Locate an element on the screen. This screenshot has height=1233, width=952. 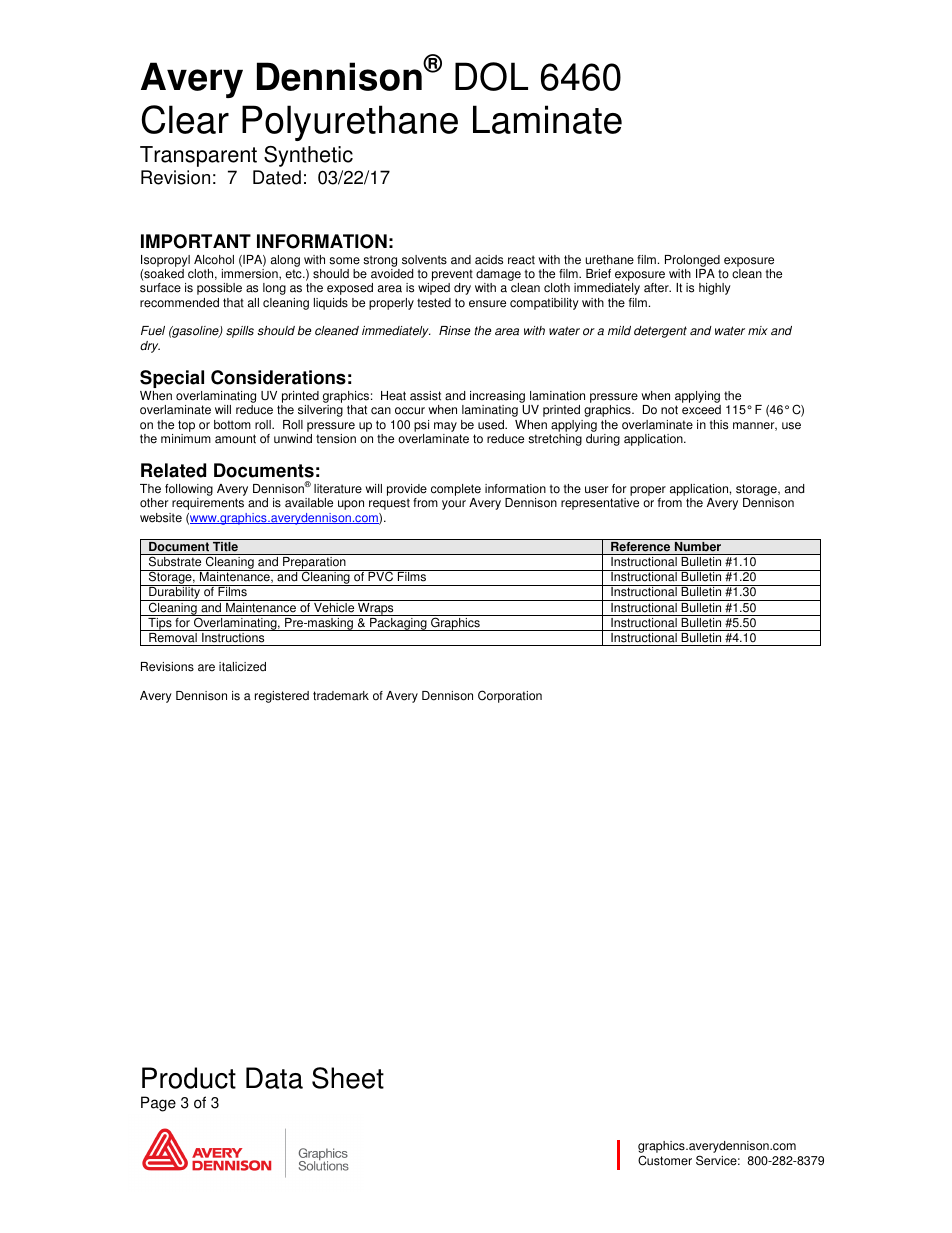
after is located at coordinates (657, 288).
